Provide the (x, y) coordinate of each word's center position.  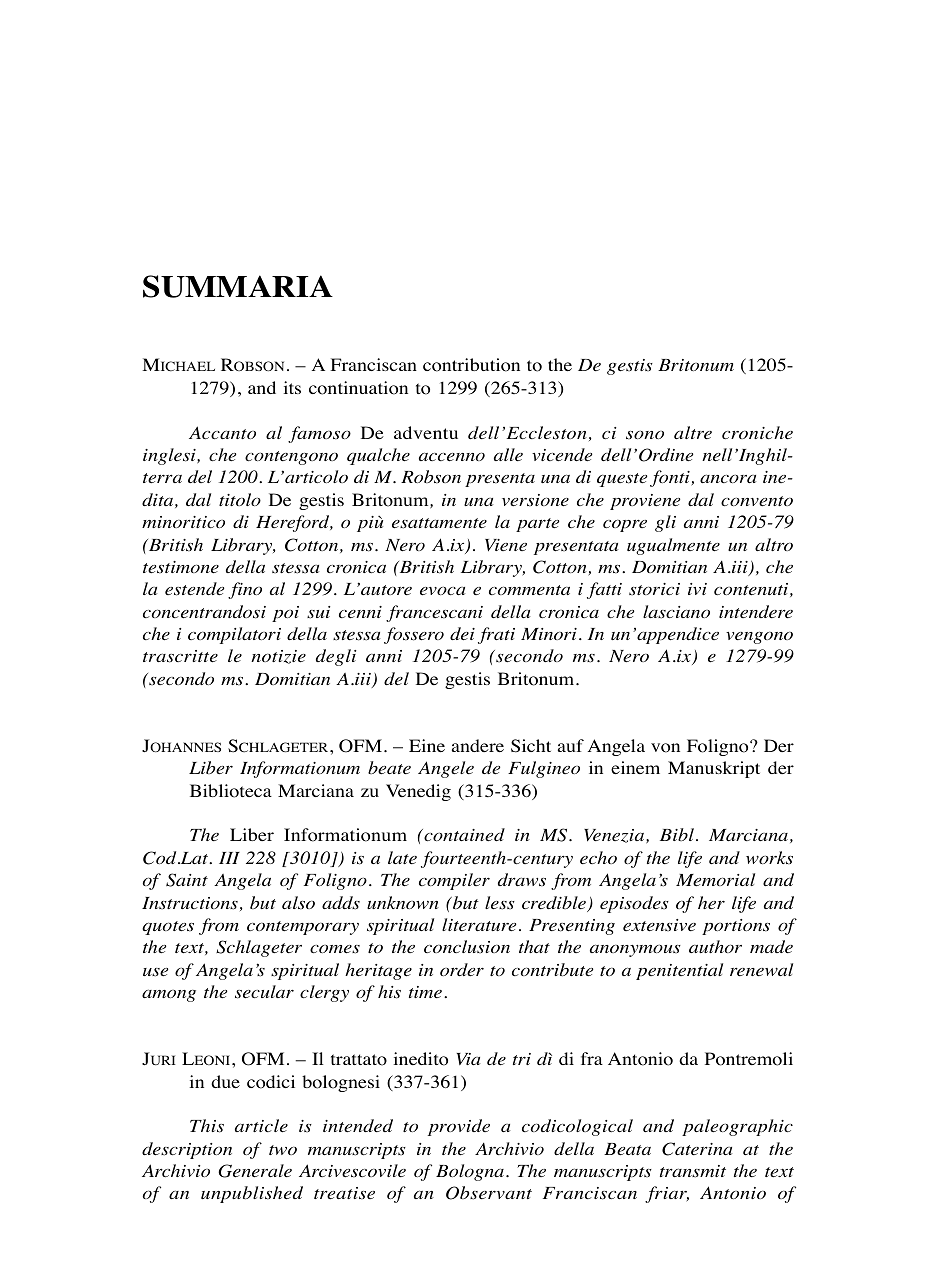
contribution (471, 365)
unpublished (252, 1194)
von (665, 748)
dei (462, 634)
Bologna (470, 1172)
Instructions (190, 903)
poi (285, 614)
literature (479, 924)
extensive (659, 925)
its (292, 387)
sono (645, 435)
